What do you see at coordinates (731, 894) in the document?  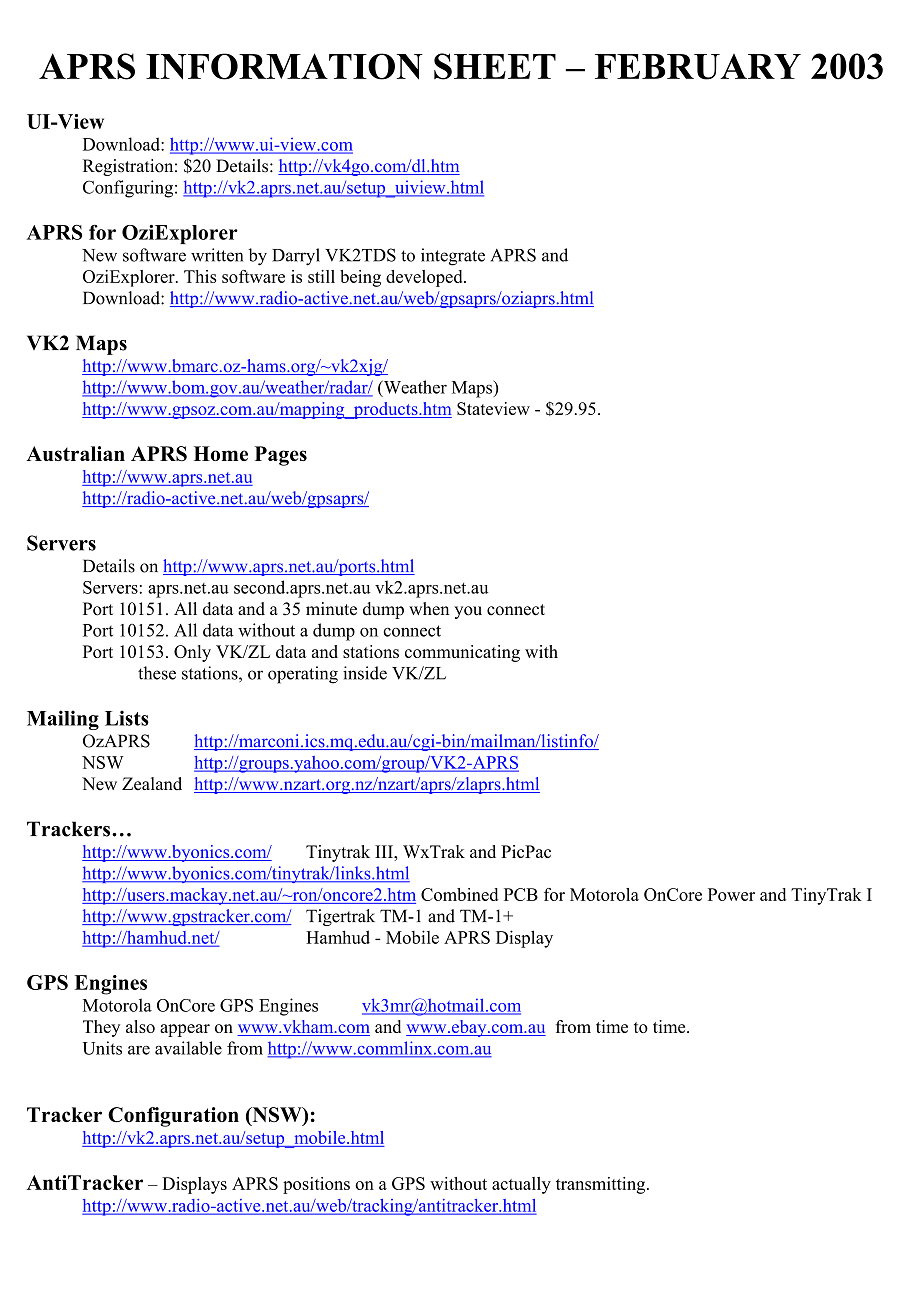 I see `Power` at bounding box center [731, 894].
